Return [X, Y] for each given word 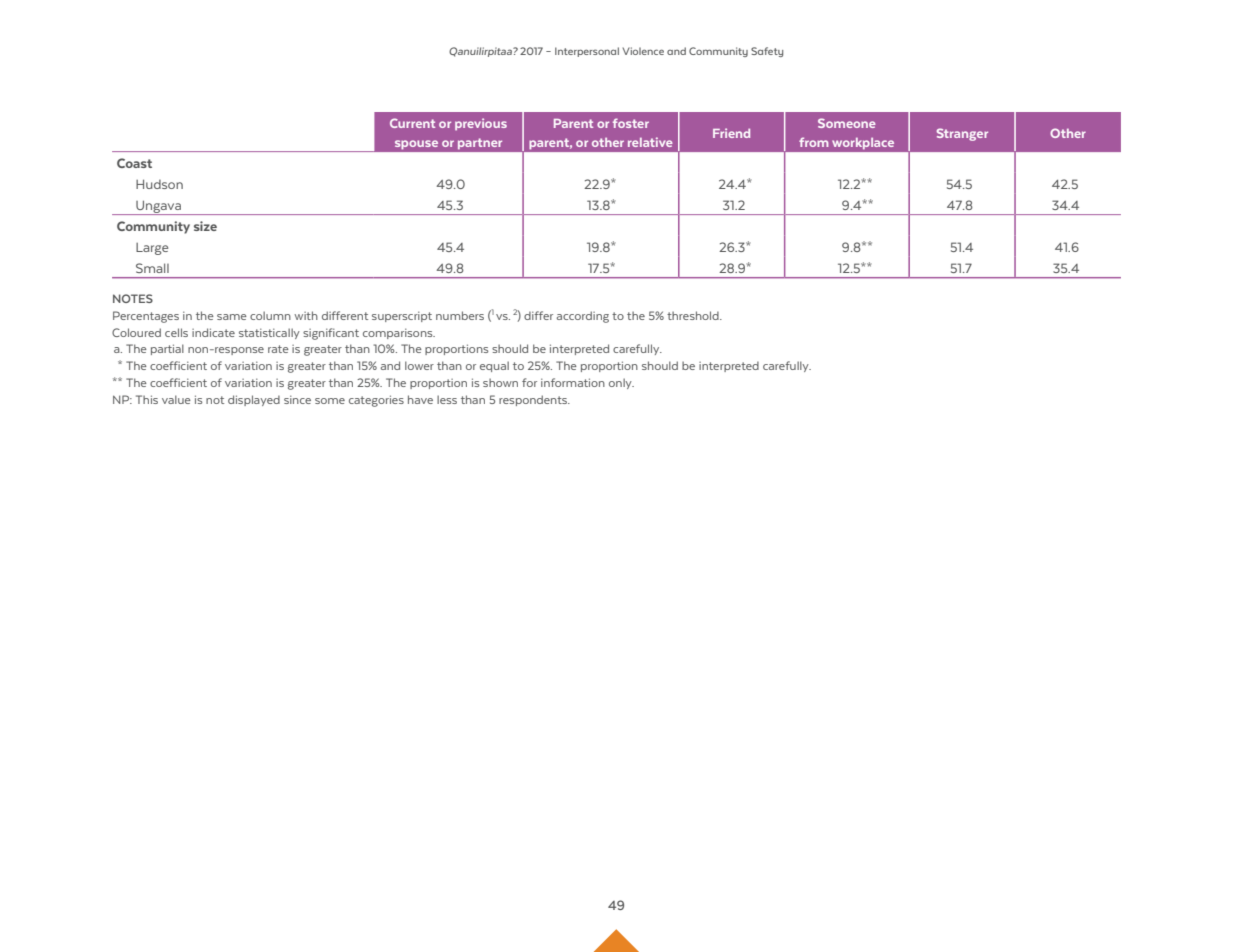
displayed [254, 400]
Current [412, 123]
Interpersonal [587, 52]
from [813, 142]
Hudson [159, 184]
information [573, 382]
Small [152, 268]
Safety [767, 52]
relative [650, 142]
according [583, 317]
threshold [694, 315]
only [621, 383]
